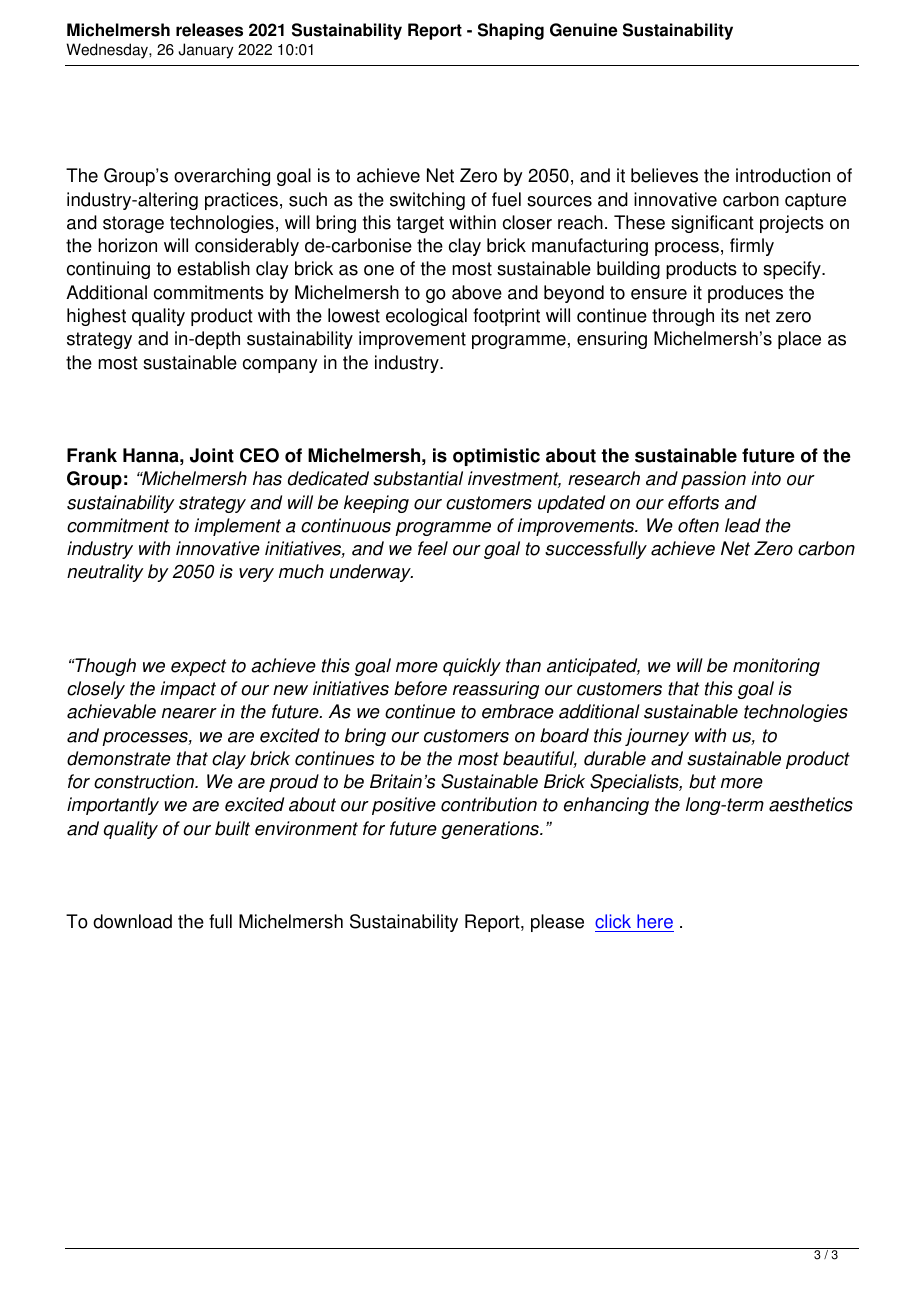 Image resolution: width=924 pixels, height=1308 pixels. What do you see at coordinates (133, 224) in the screenshot?
I see `storage` at bounding box center [133, 224].
